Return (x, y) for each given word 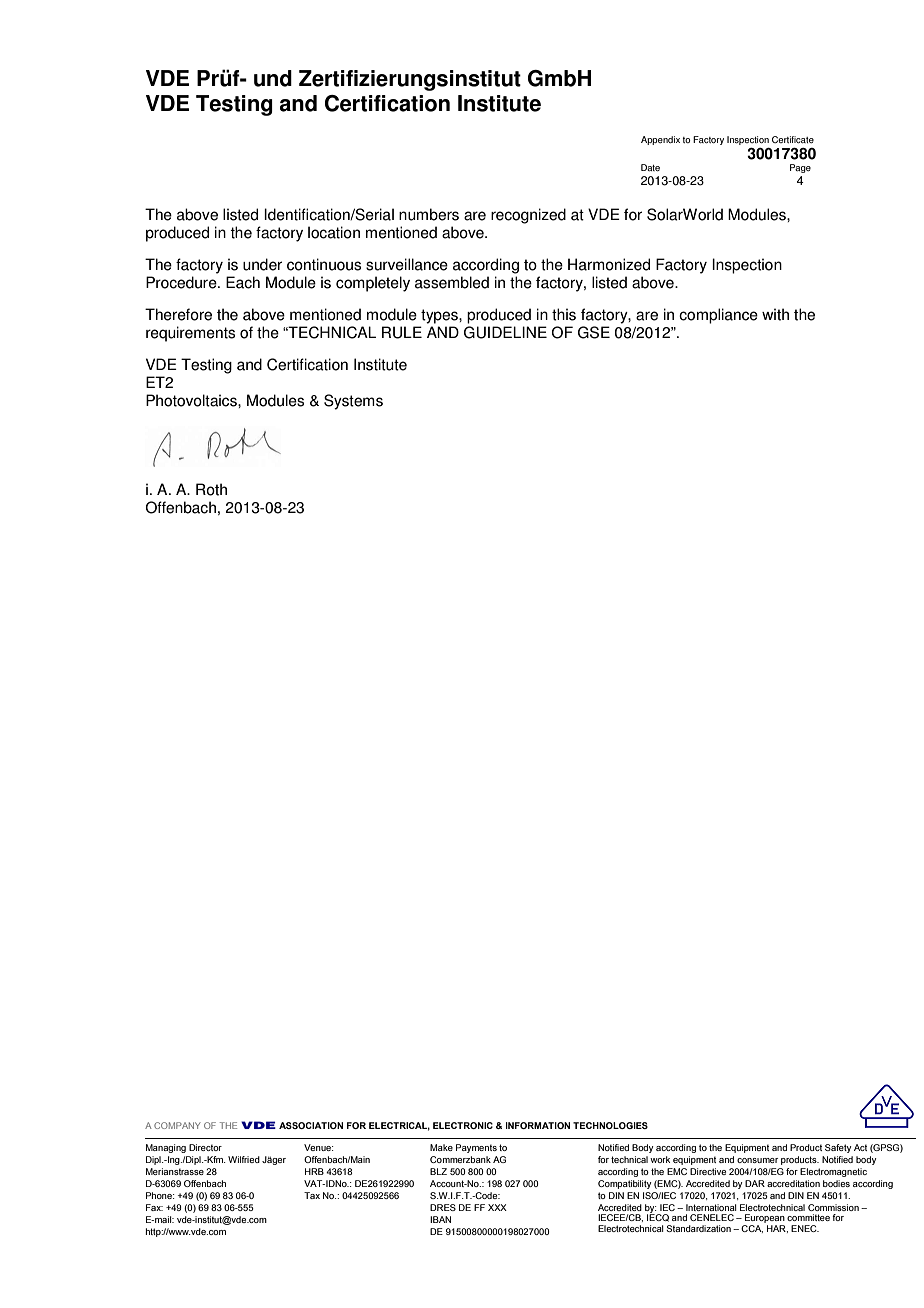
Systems (353, 402)
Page (800, 168)
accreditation (793, 1183)
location (334, 232)
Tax (312, 1195)
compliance (718, 316)
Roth (211, 489)
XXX (497, 1207)
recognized (528, 216)
